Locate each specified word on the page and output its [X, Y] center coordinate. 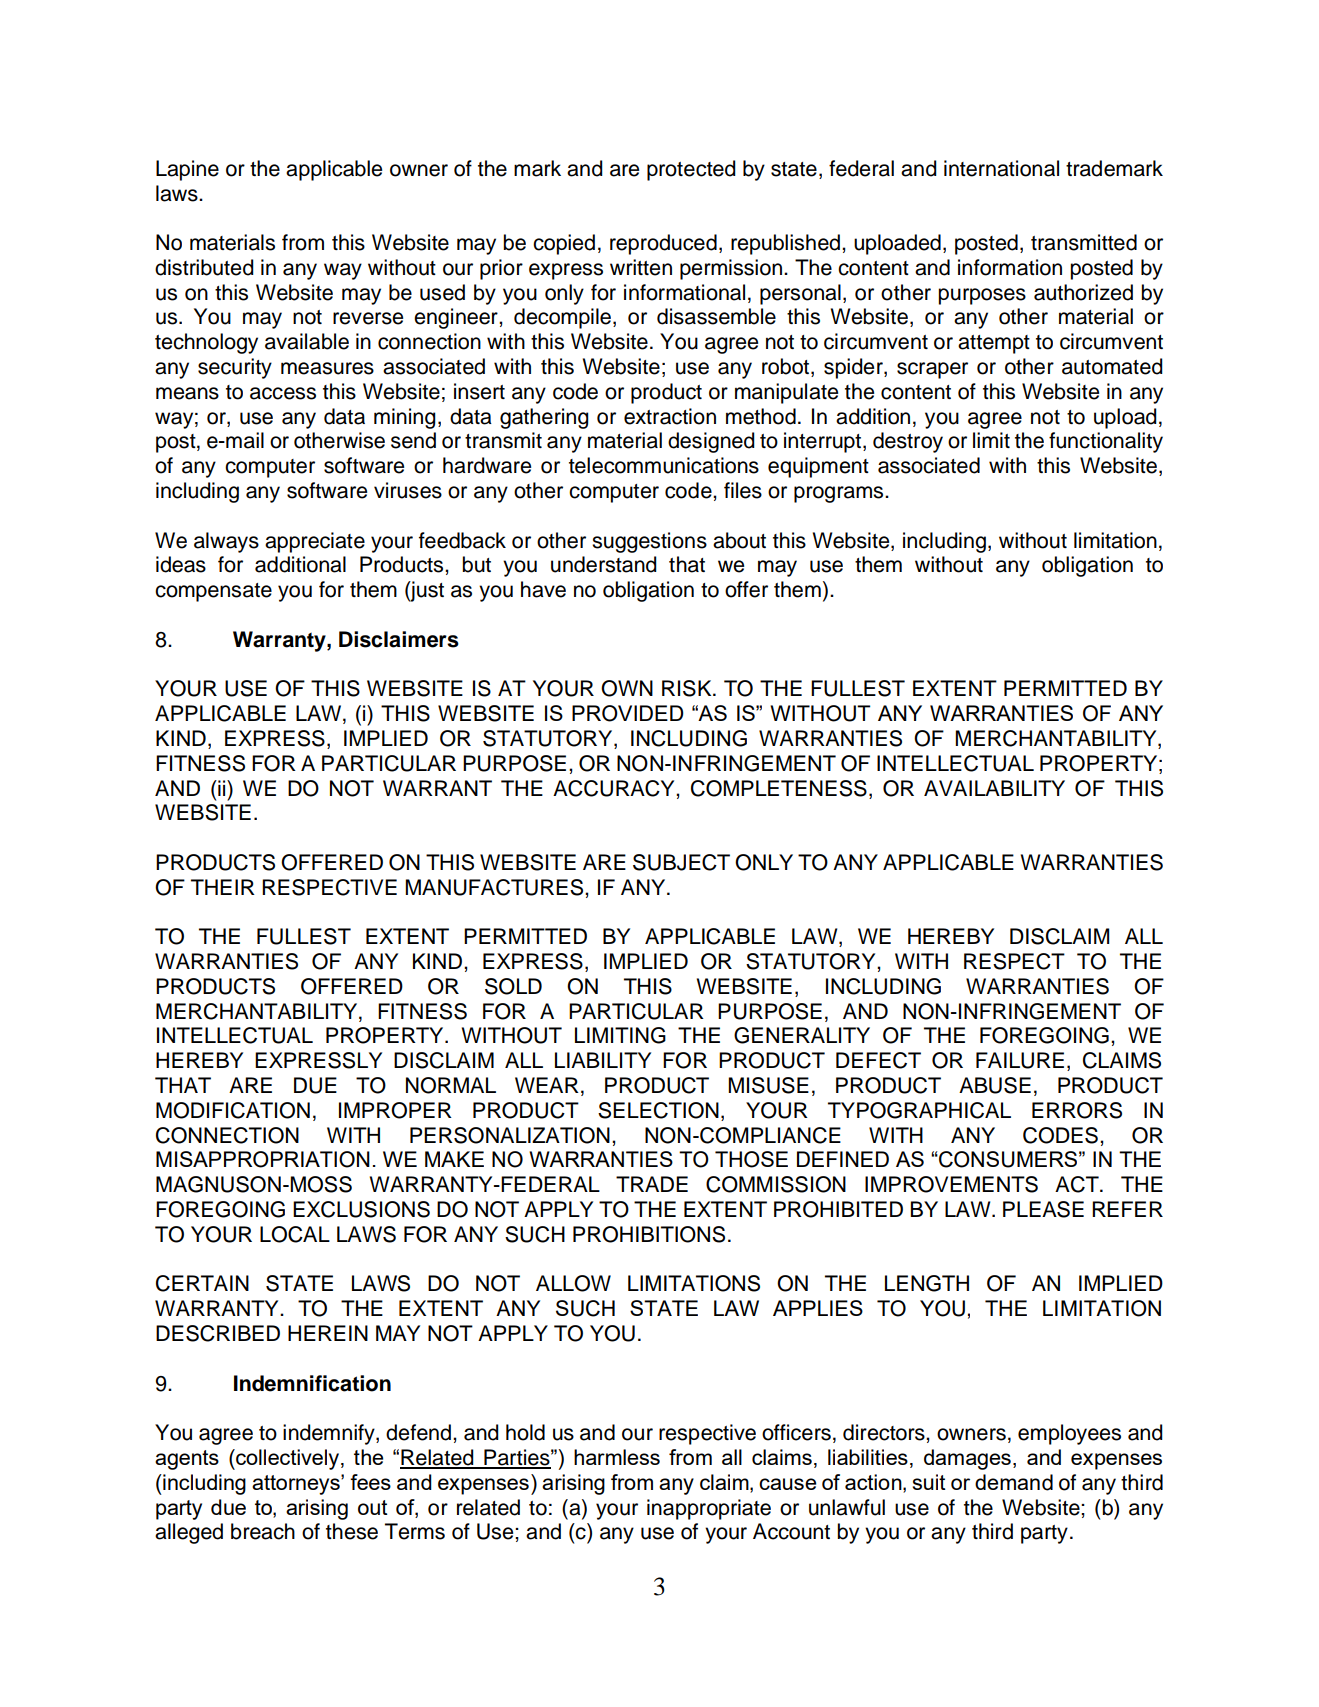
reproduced [663, 244]
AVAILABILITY [994, 788]
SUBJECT [681, 862]
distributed [204, 267]
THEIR [223, 887]
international [1001, 168]
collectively [288, 1459]
